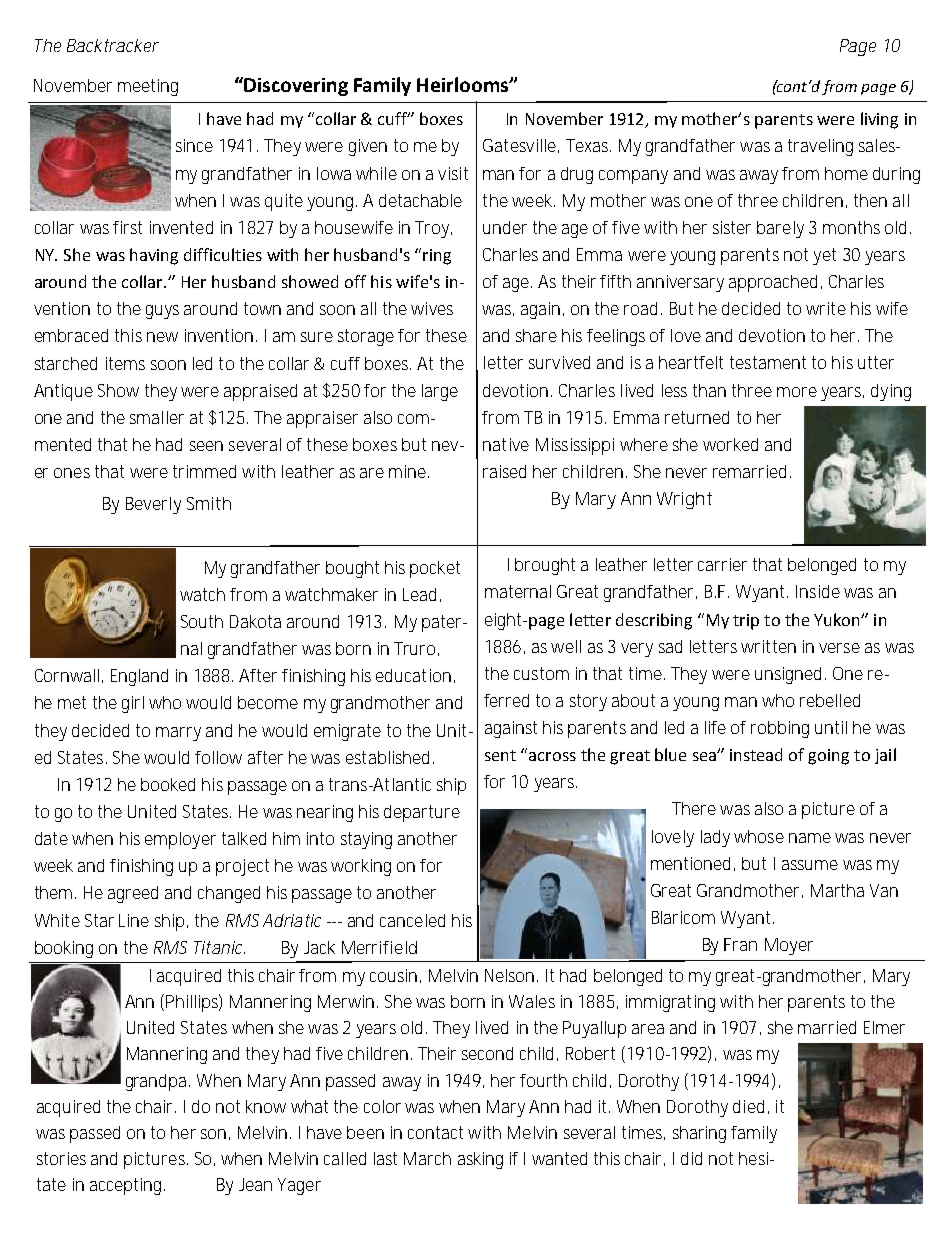 The image size is (952, 1233). I want to click on meeting, so click(148, 87).
